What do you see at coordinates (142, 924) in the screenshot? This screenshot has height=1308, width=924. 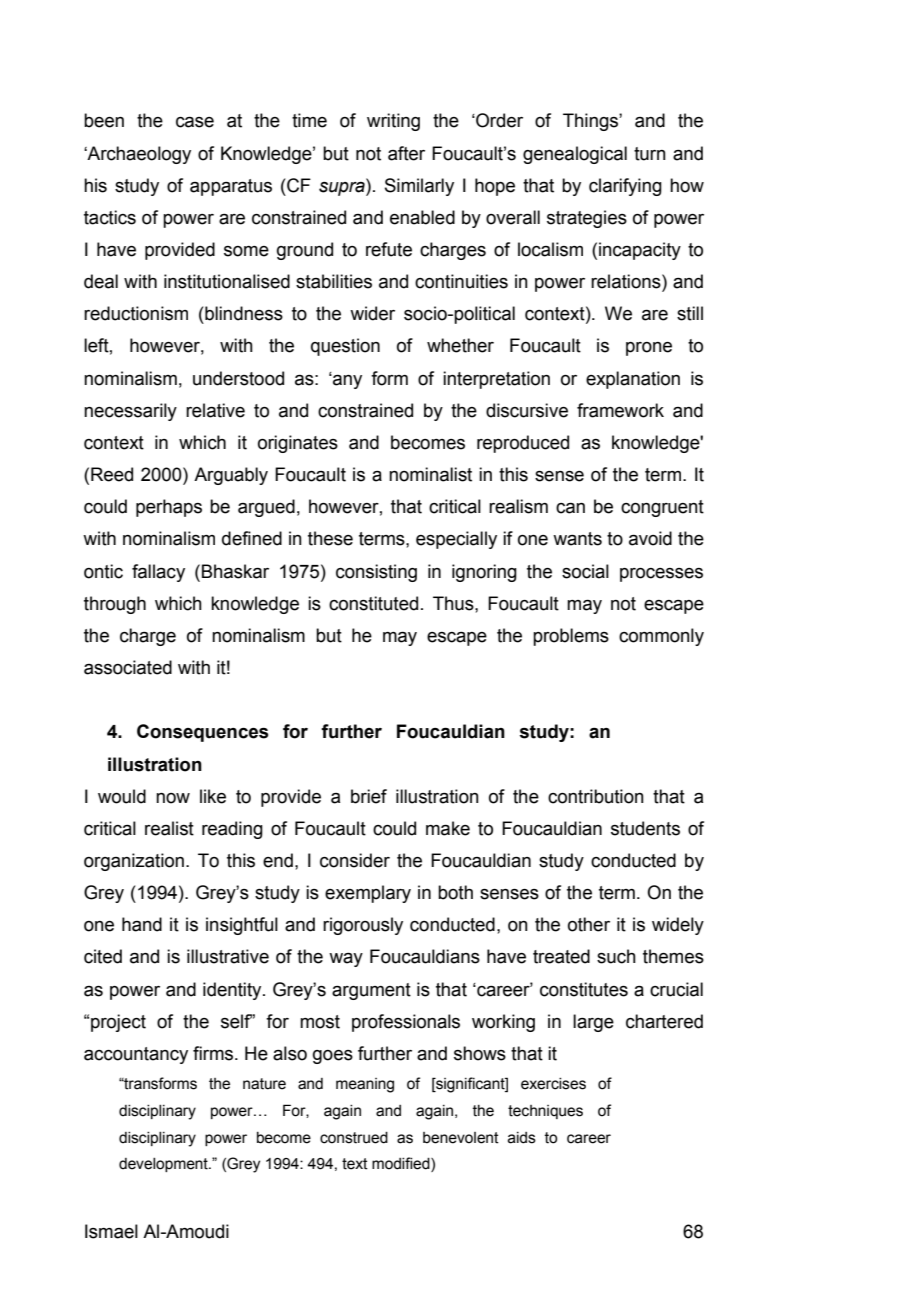 I see `hand` at bounding box center [142, 924].
